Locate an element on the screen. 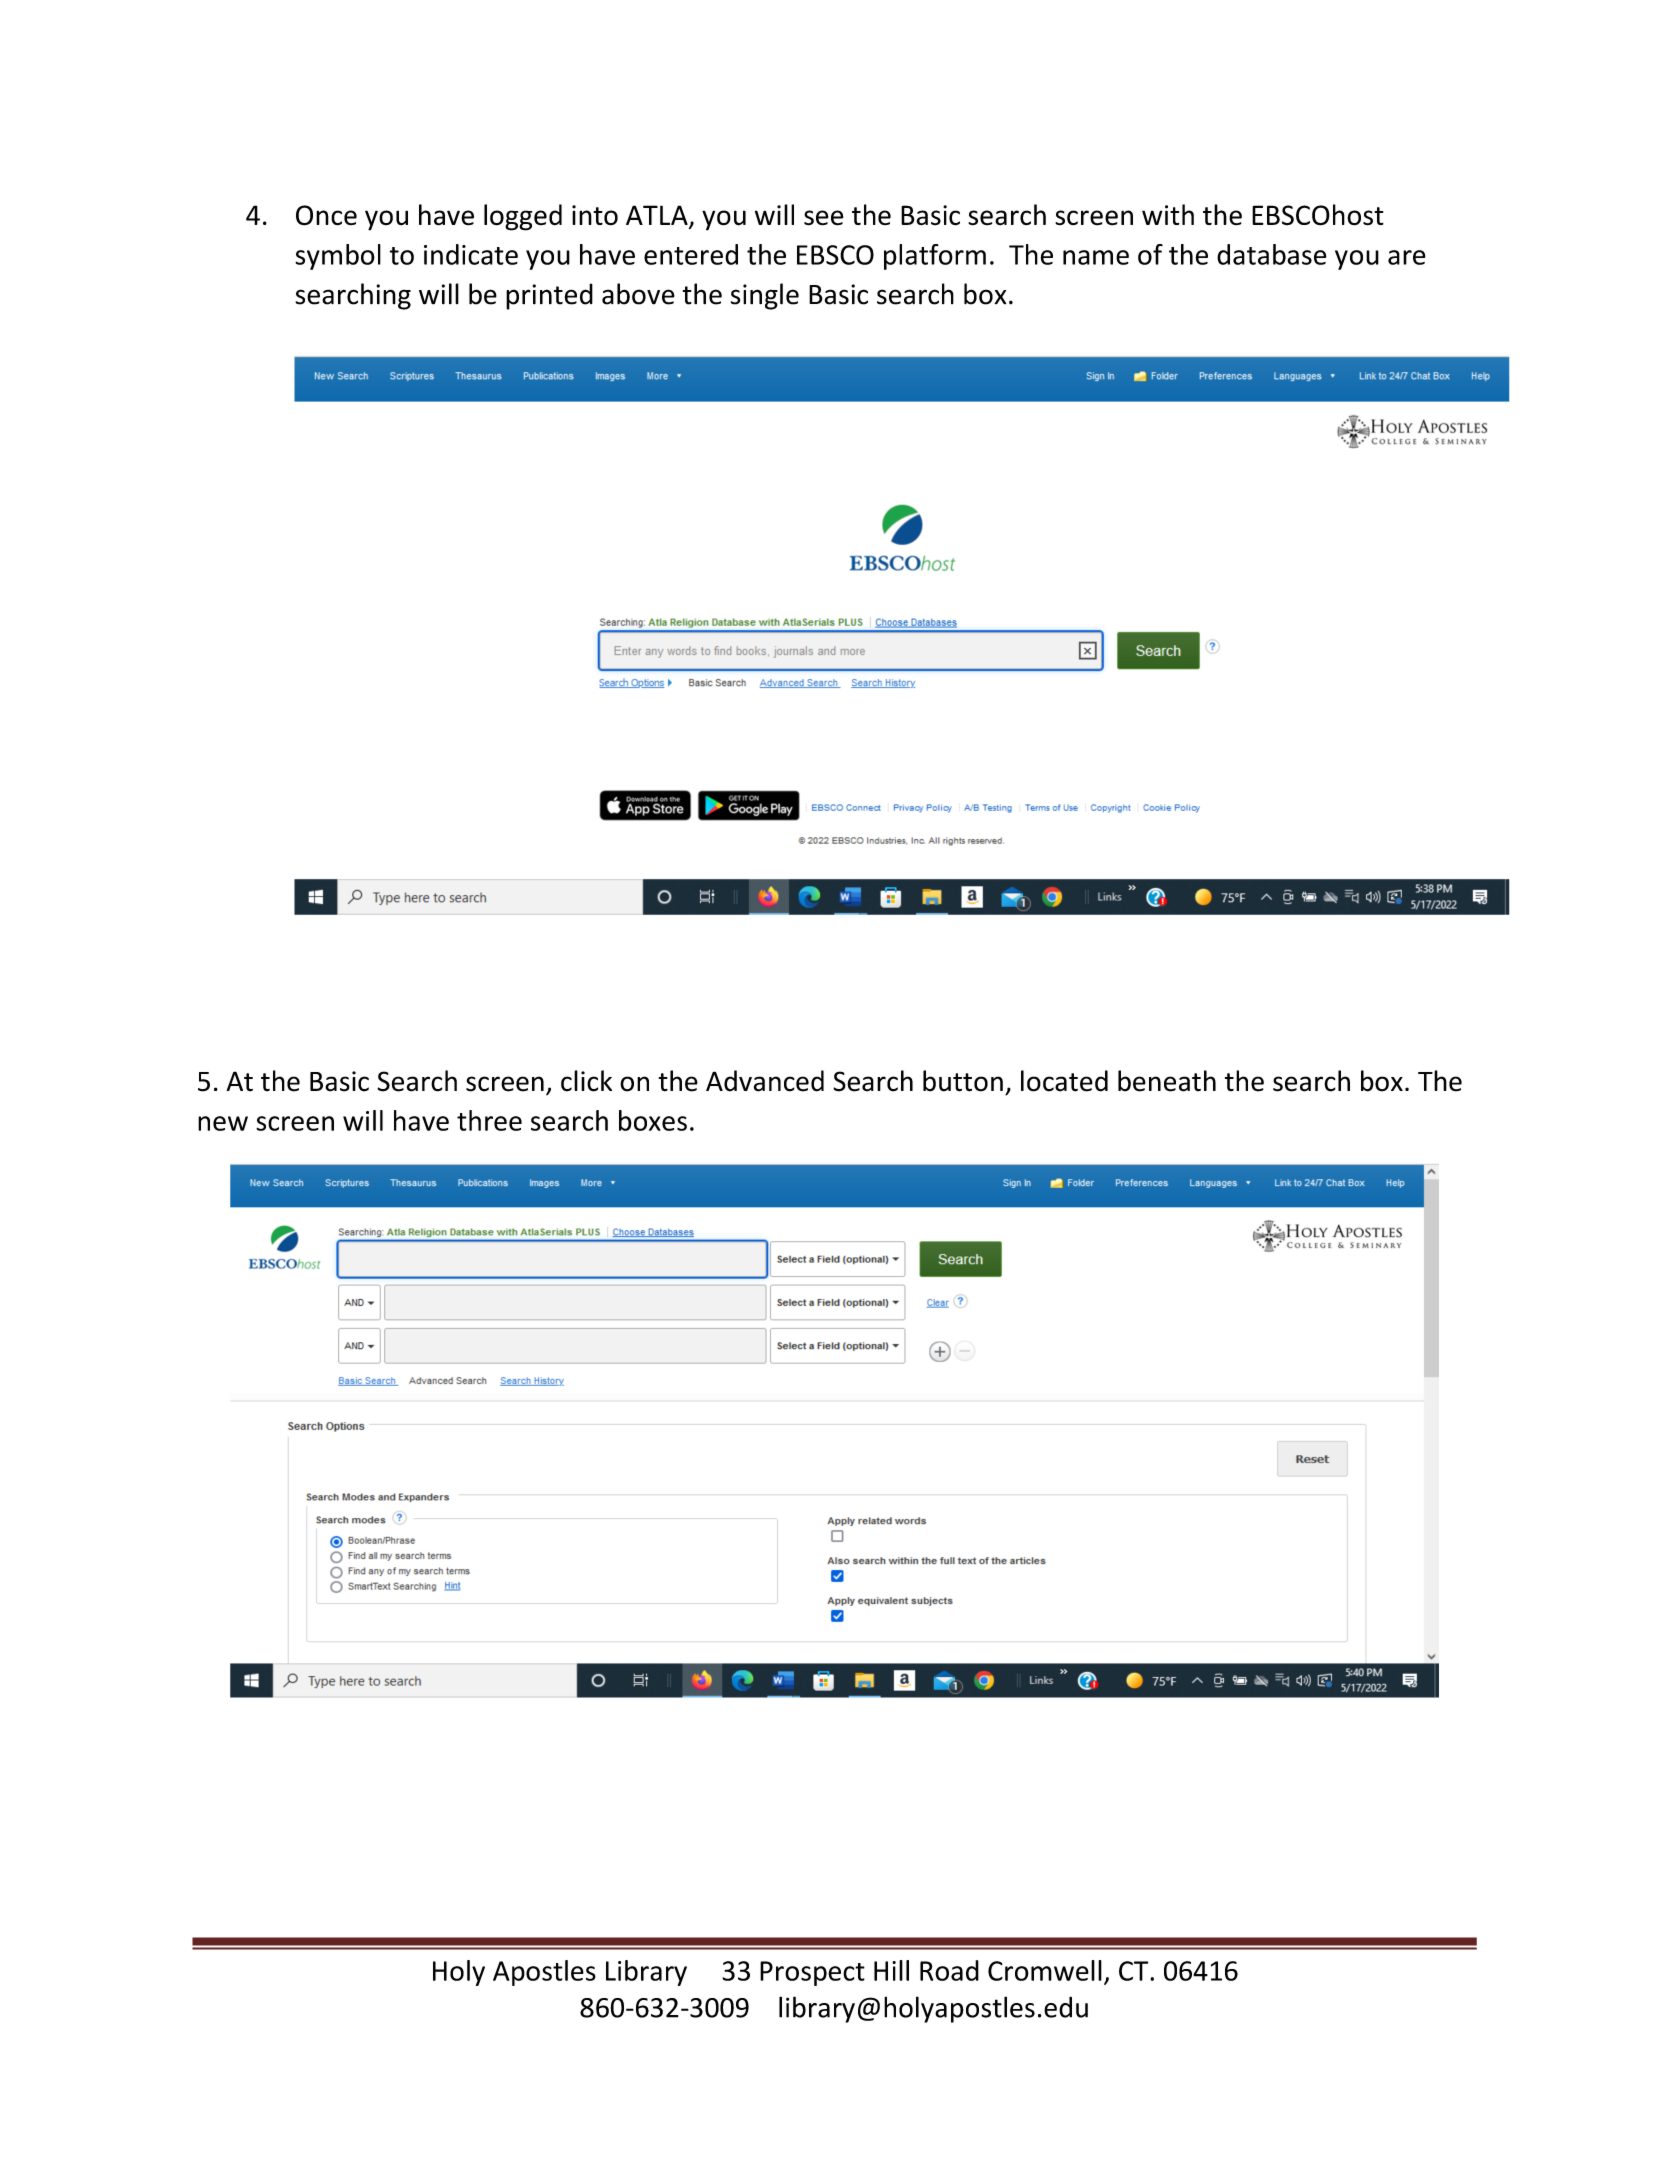 The image size is (1669, 2160). beneath is located at coordinates (1167, 1081).
